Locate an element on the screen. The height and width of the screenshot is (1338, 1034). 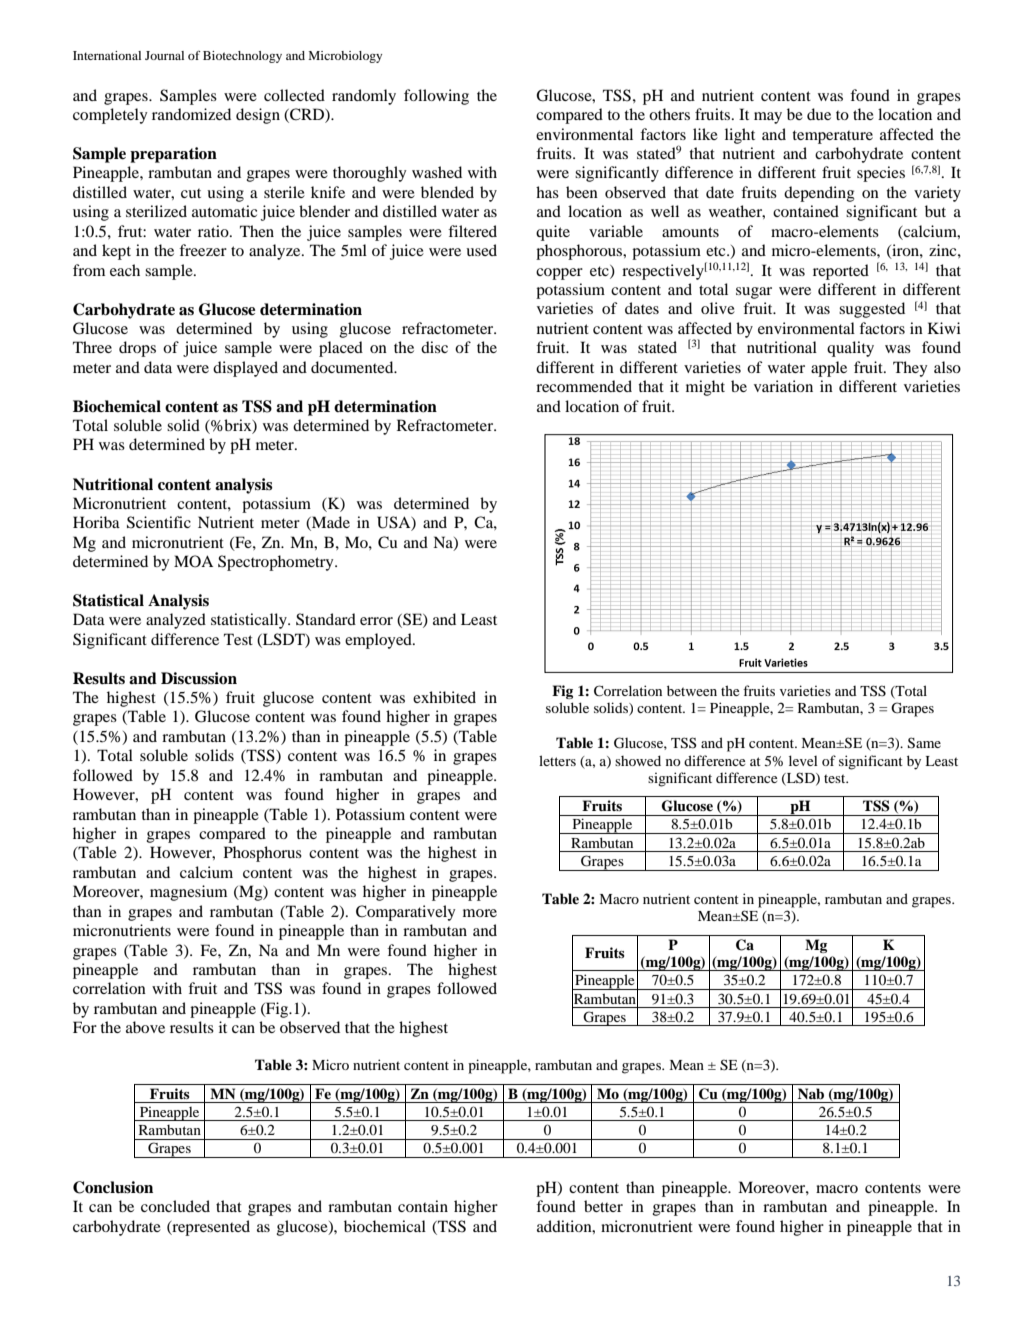
MOA is located at coordinates (193, 561).
